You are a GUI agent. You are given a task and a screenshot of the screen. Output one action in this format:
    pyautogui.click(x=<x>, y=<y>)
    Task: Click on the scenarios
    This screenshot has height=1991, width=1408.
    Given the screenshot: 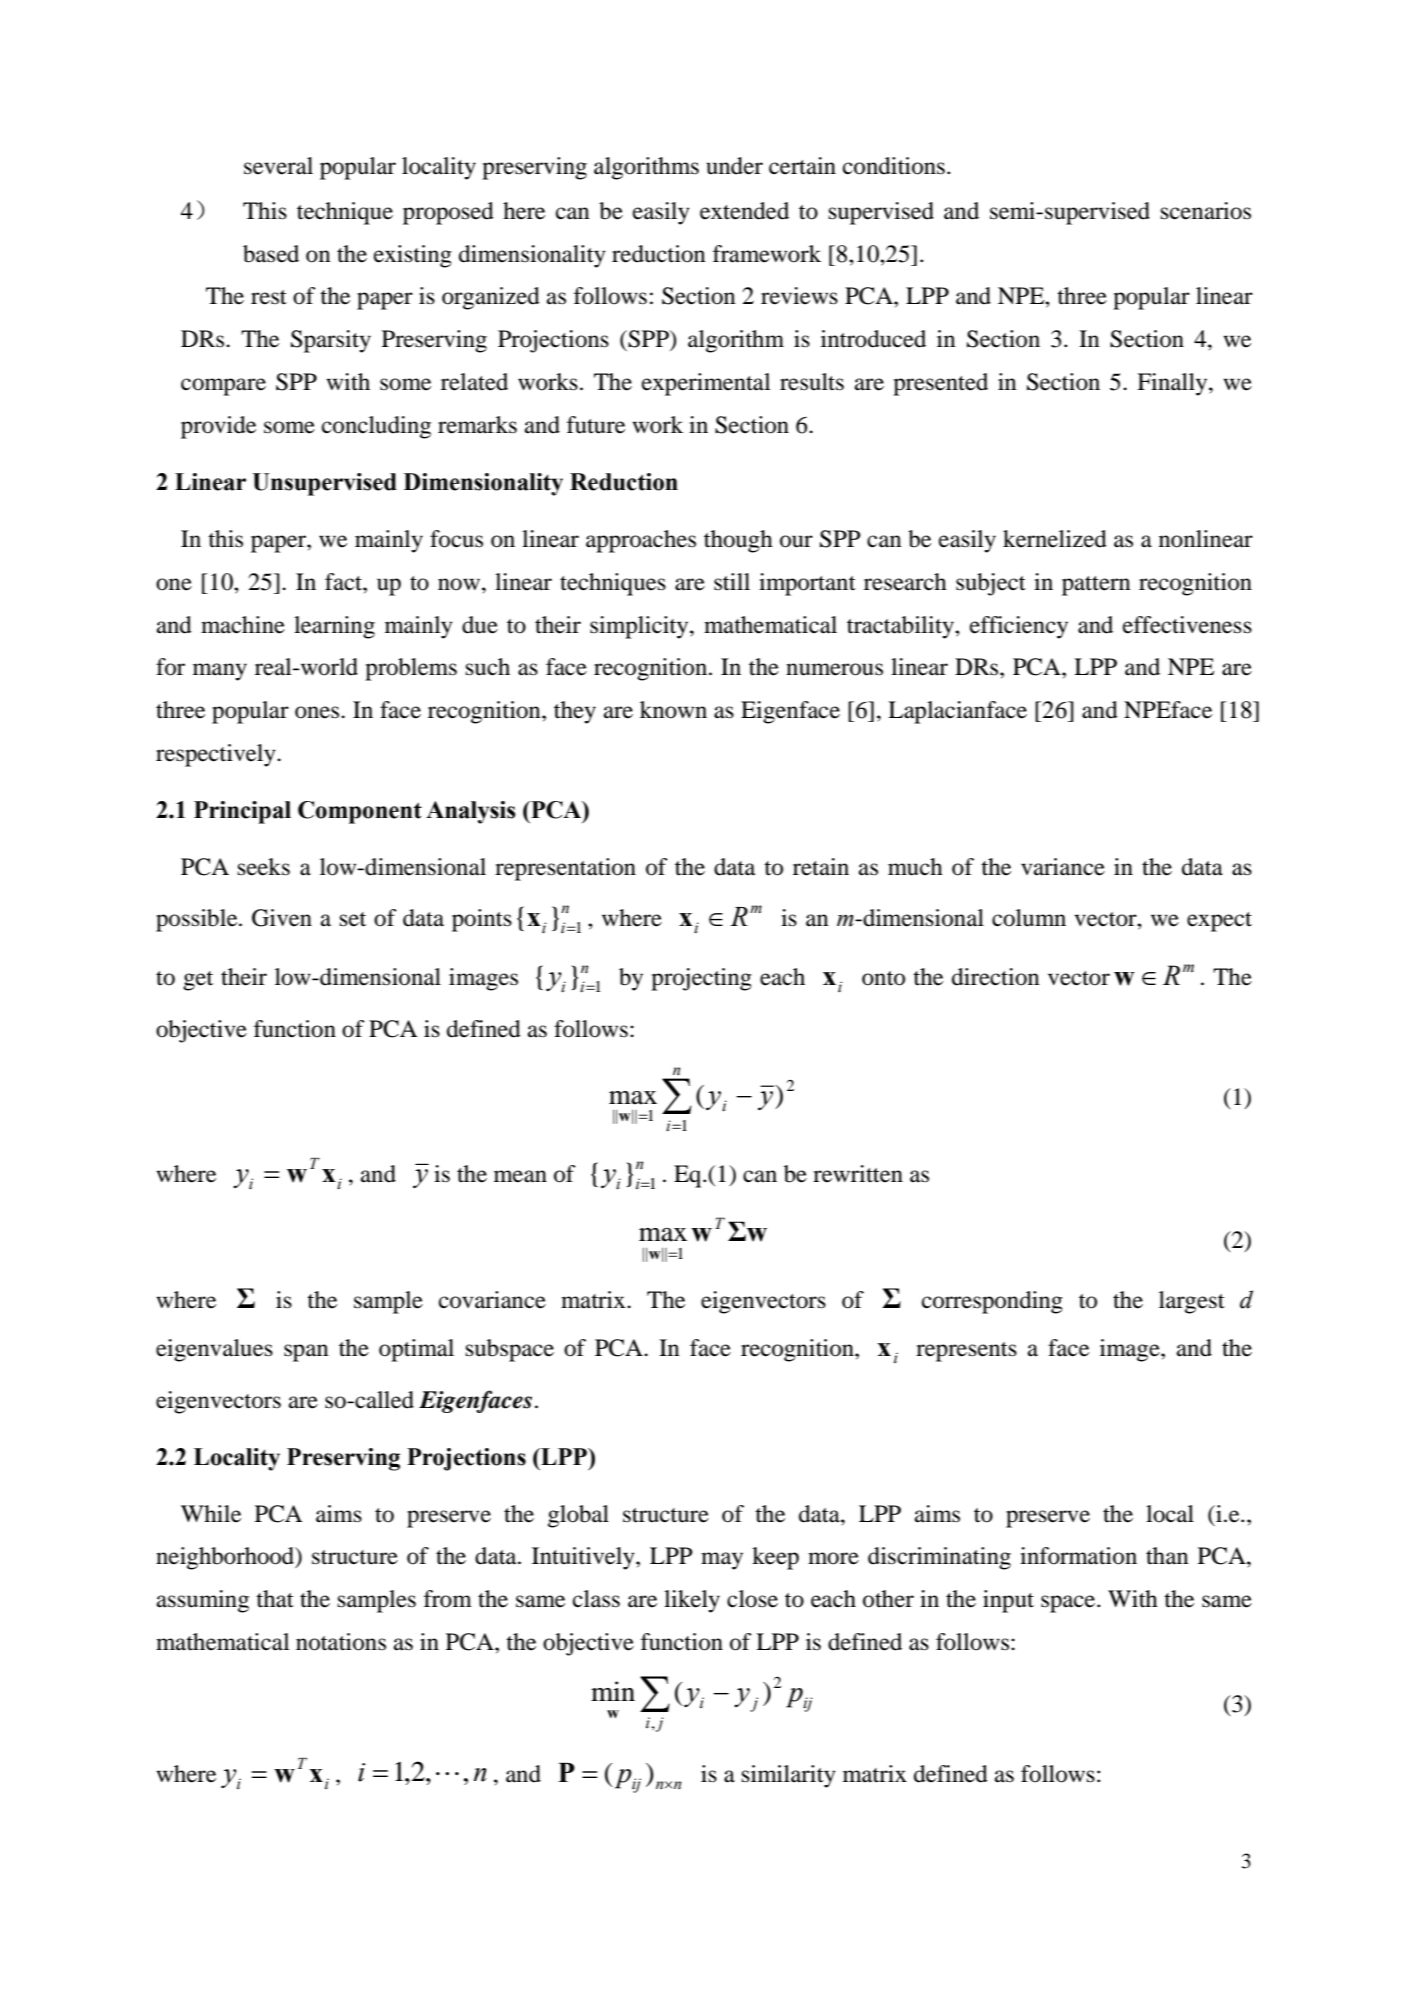 What is the action you would take?
    pyautogui.click(x=1206, y=211)
